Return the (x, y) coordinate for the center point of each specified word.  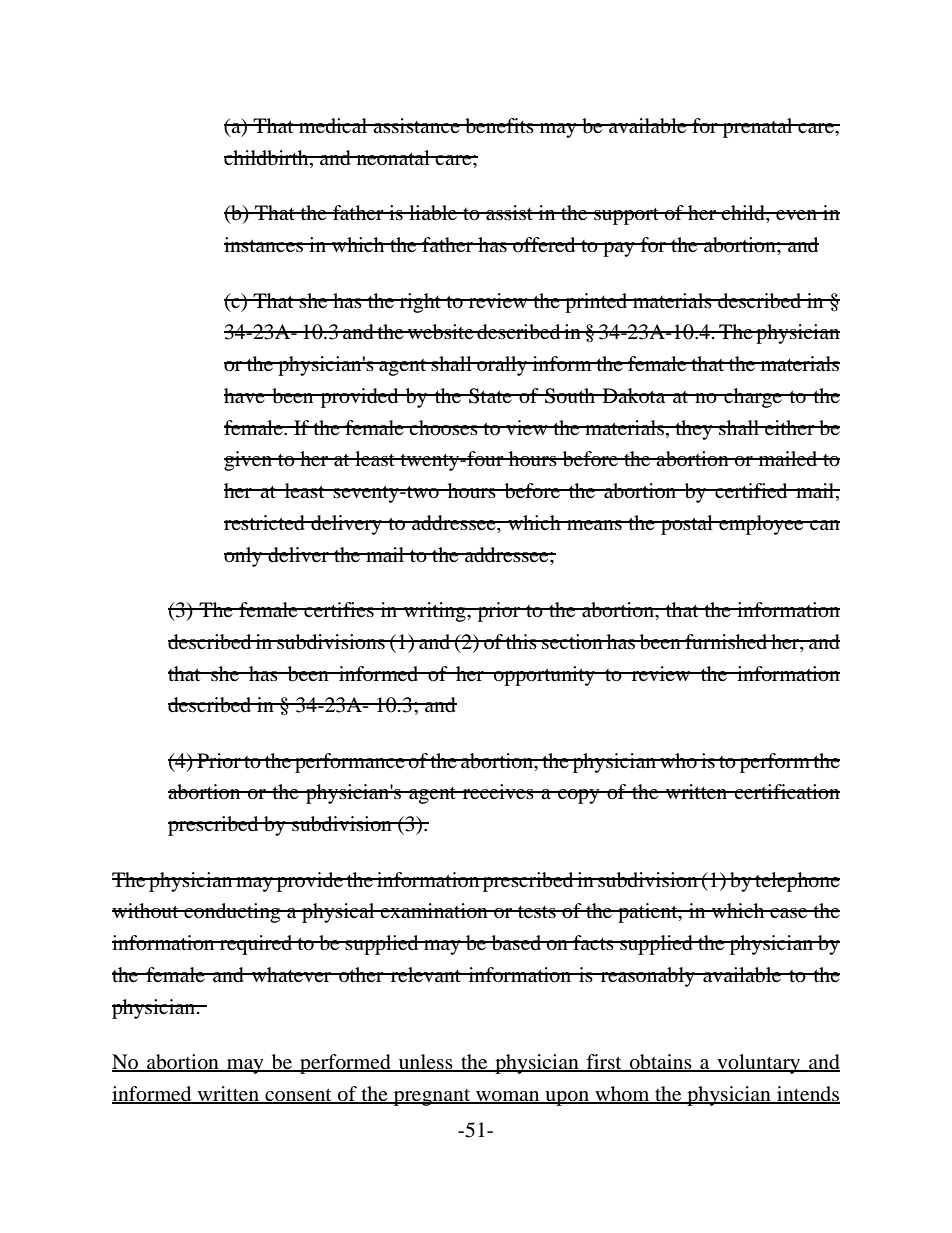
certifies (339, 609)
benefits (499, 126)
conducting (232, 913)
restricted (265, 523)
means (594, 525)
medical (333, 125)
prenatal (758, 128)
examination (434, 911)
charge (753, 398)
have (245, 395)
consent (298, 1095)
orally (502, 366)
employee (761, 525)
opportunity (544, 676)
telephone (796, 882)
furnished (726, 641)
